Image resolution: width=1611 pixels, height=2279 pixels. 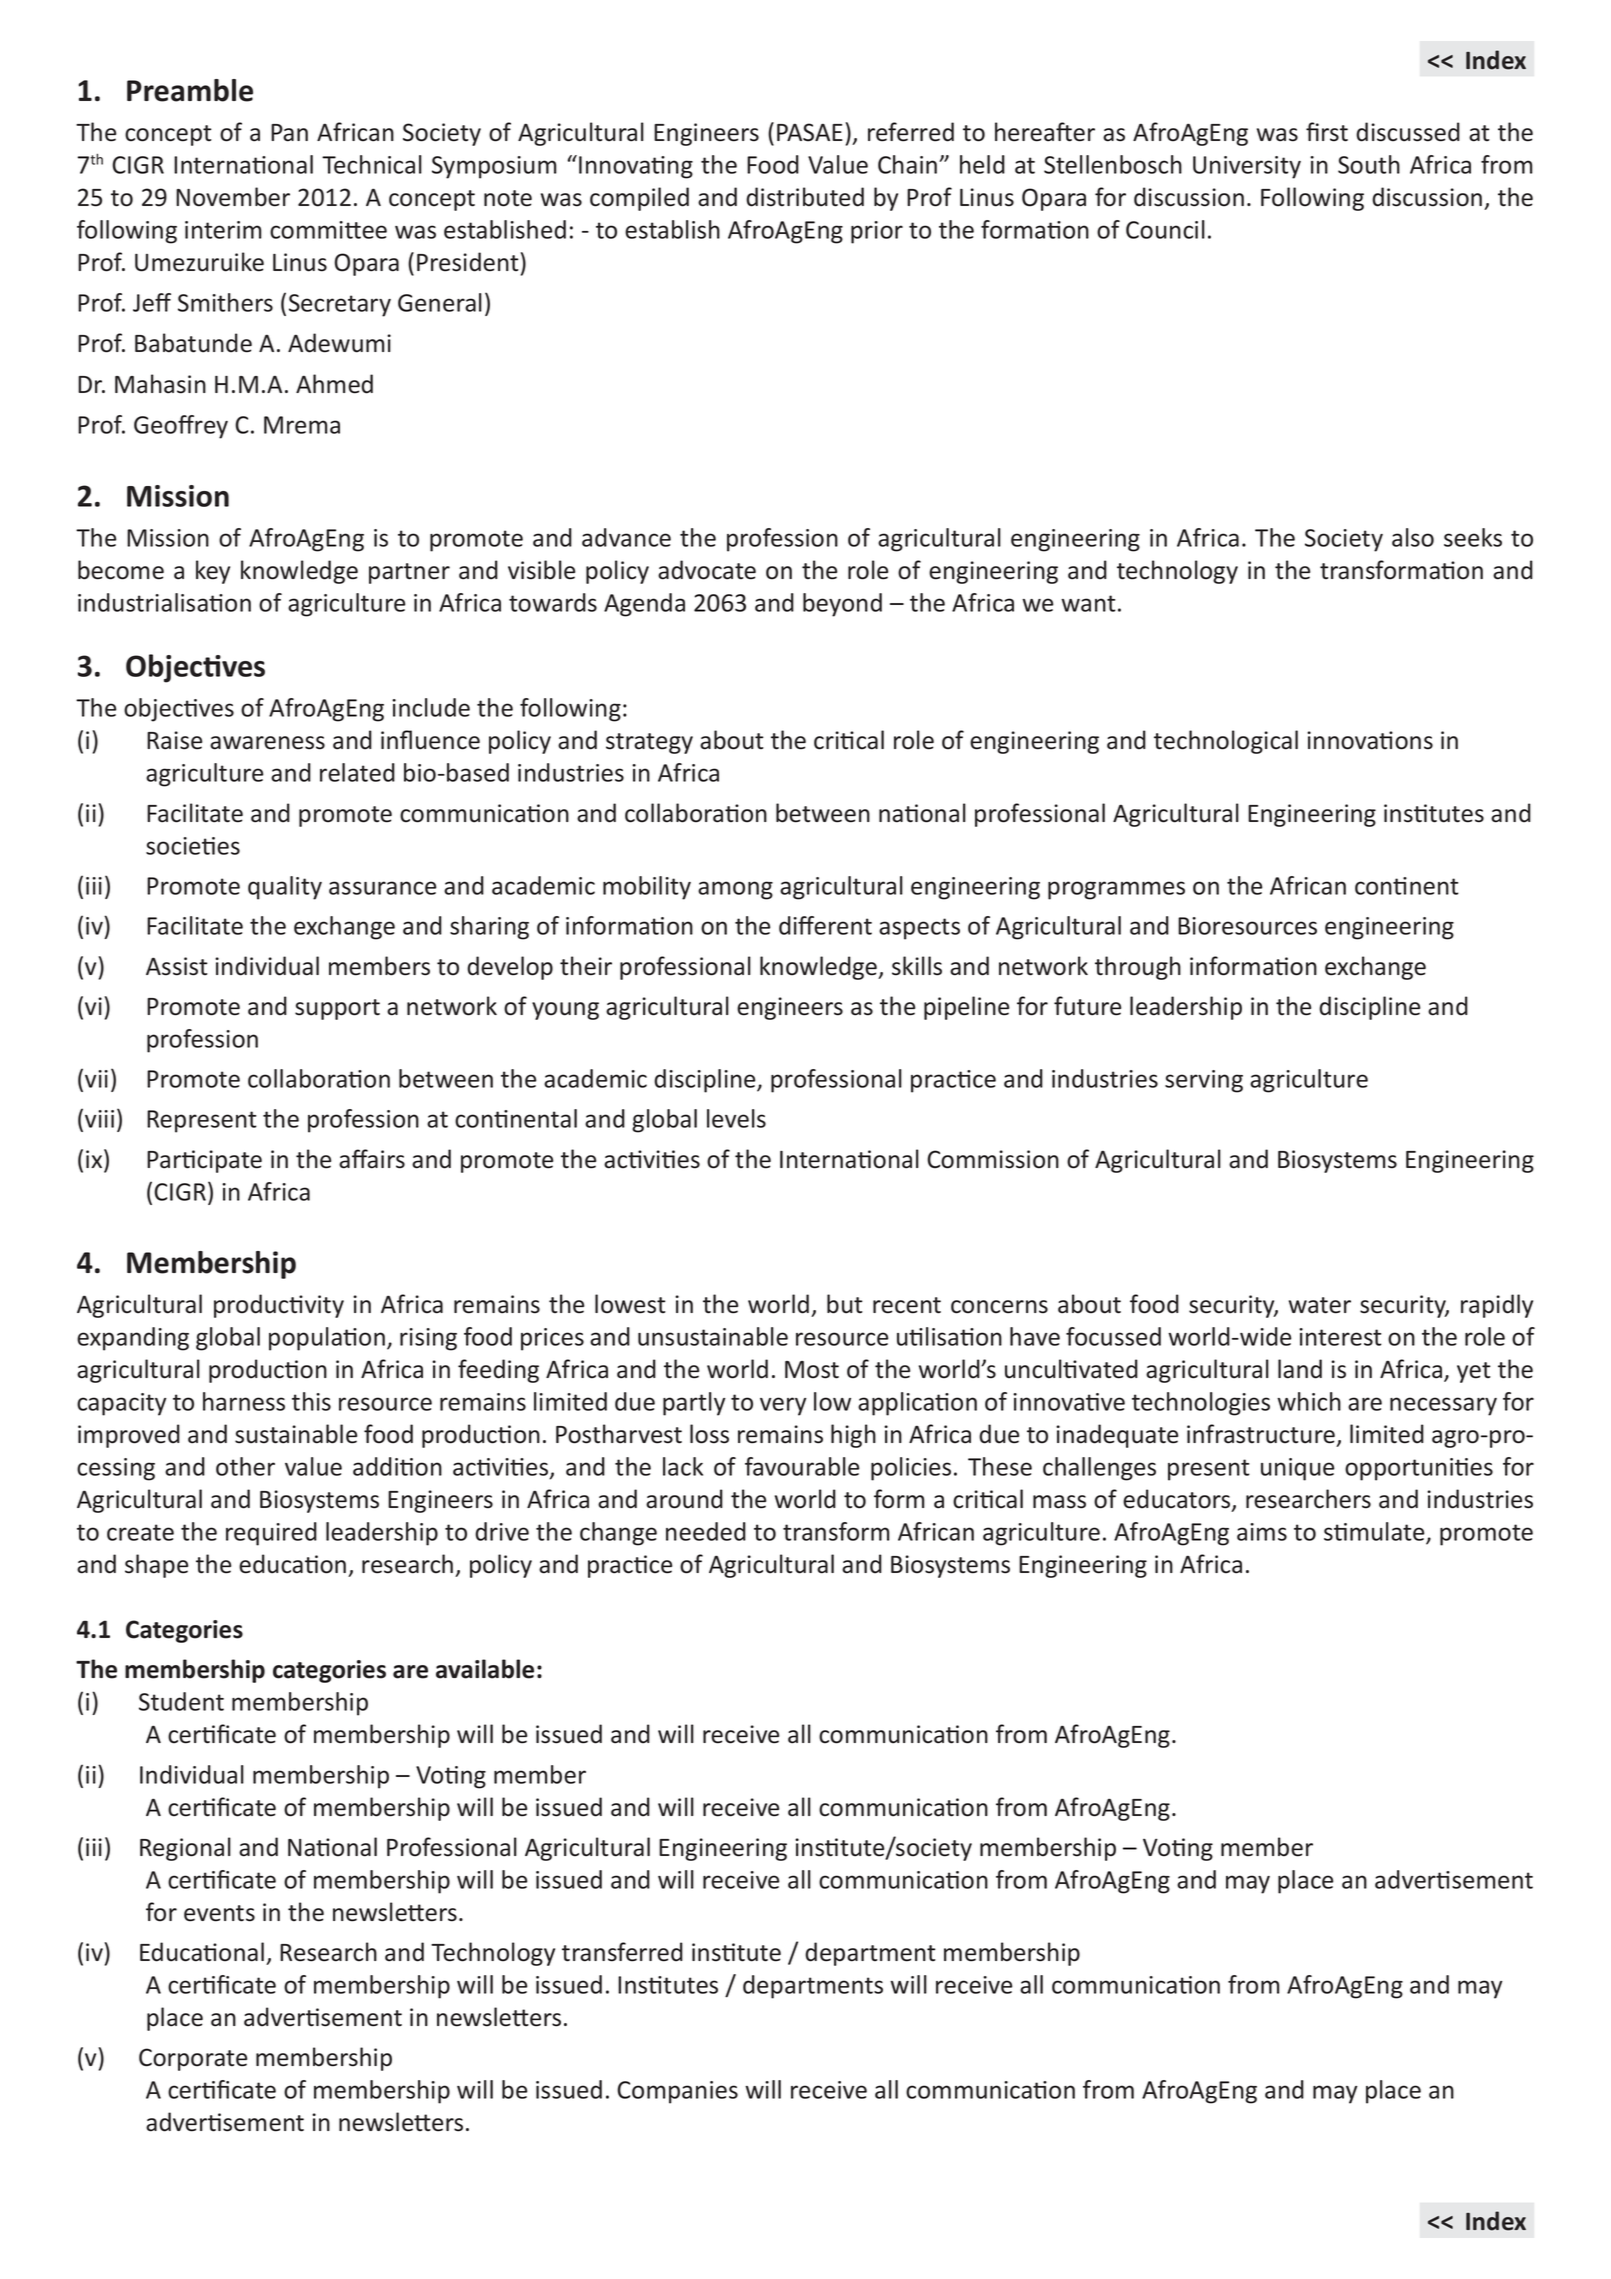 What do you see at coordinates (271, 1534) in the screenshot?
I see `required` at bounding box center [271, 1534].
